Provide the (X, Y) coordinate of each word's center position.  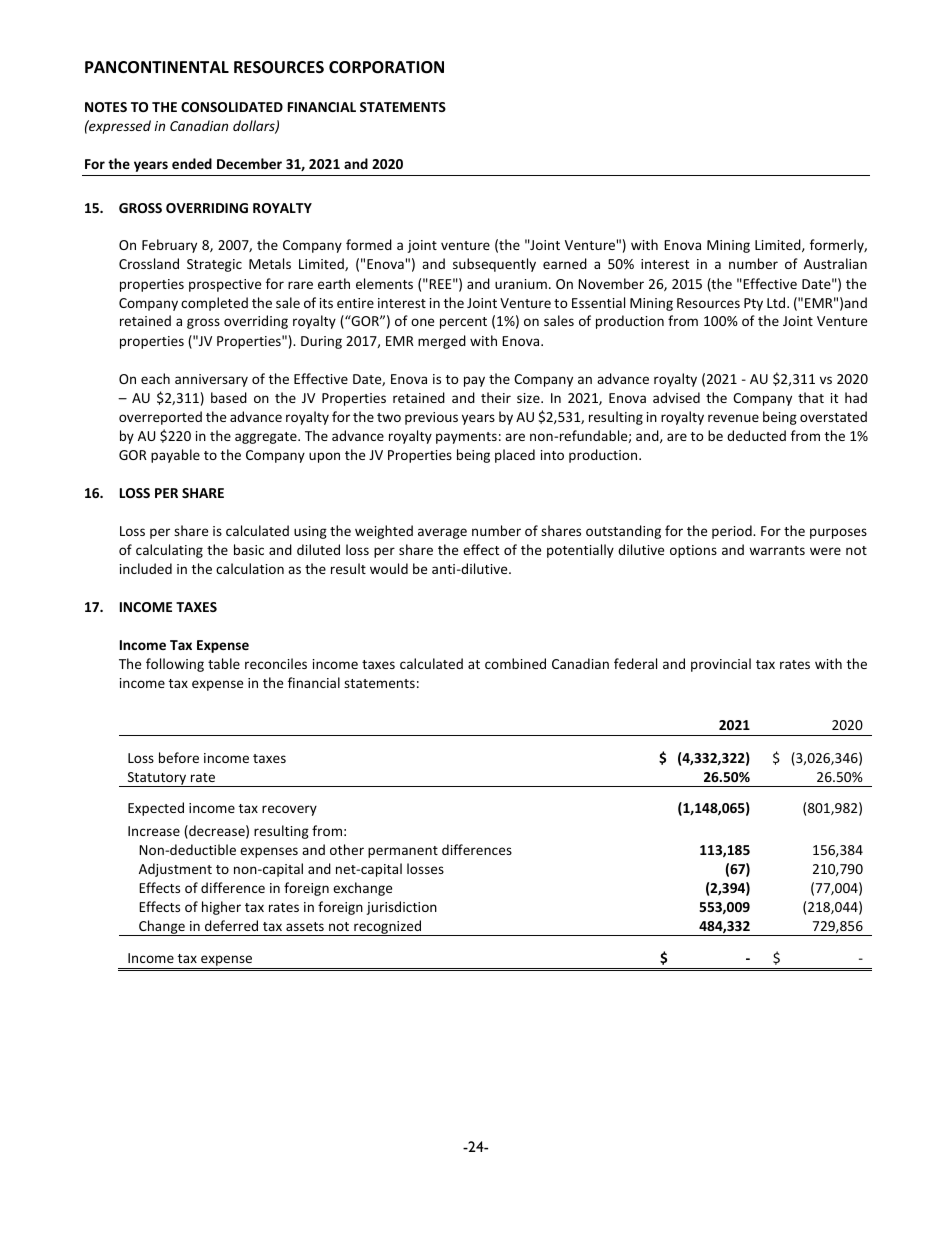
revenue (733, 418)
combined (515, 663)
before (179, 757)
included (146, 568)
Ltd (777, 302)
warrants (777, 550)
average (442, 533)
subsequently (494, 265)
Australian (835, 263)
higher (221, 908)
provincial (721, 665)
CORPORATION (386, 67)
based (229, 397)
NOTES (106, 107)
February (169, 246)
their (496, 397)
